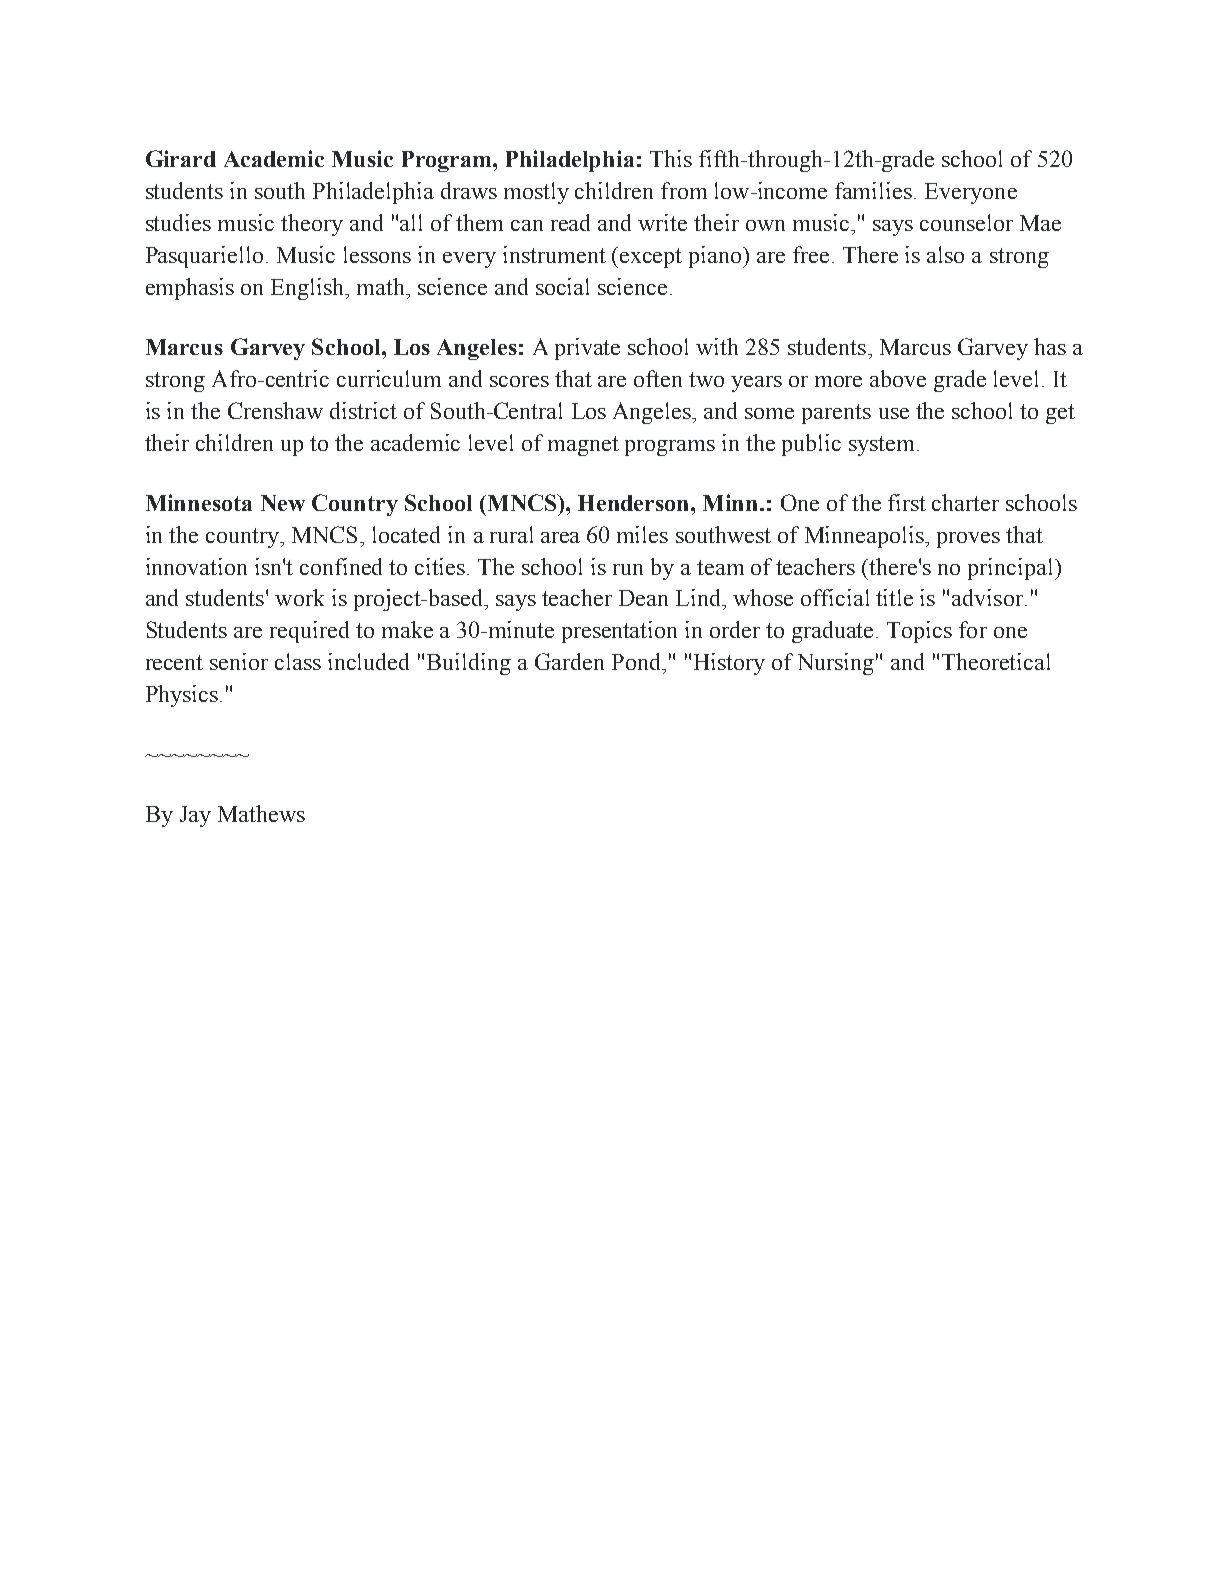 The image size is (1231, 1592). I want to click on Theoretical, so click(996, 661).
